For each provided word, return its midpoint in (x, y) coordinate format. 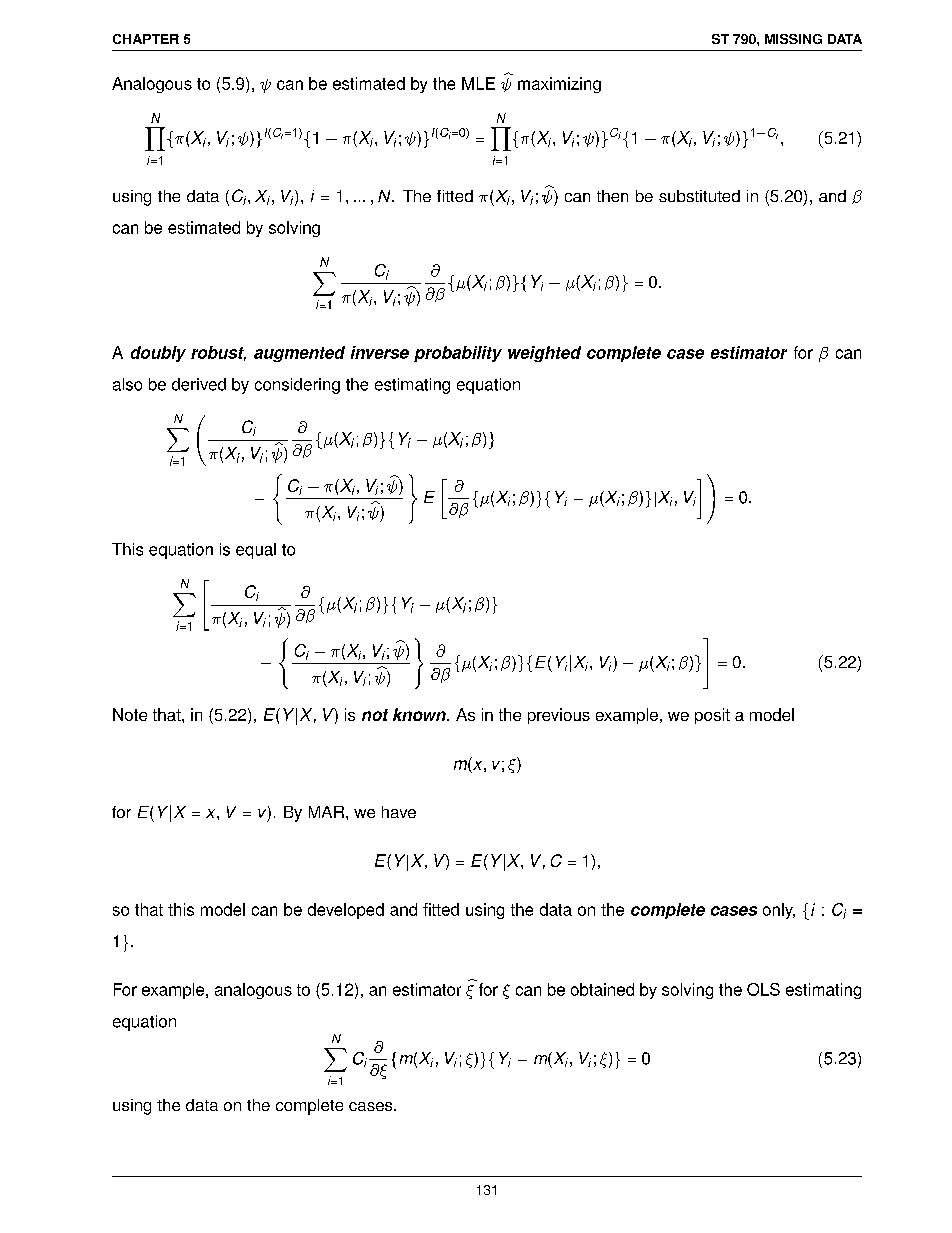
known (420, 714)
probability (458, 354)
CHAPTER (146, 39)
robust (218, 353)
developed (346, 911)
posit (712, 716)
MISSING (793, 39)
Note (130, 714)
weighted (544, 354)
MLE (478, 83)
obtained (602, 989)
